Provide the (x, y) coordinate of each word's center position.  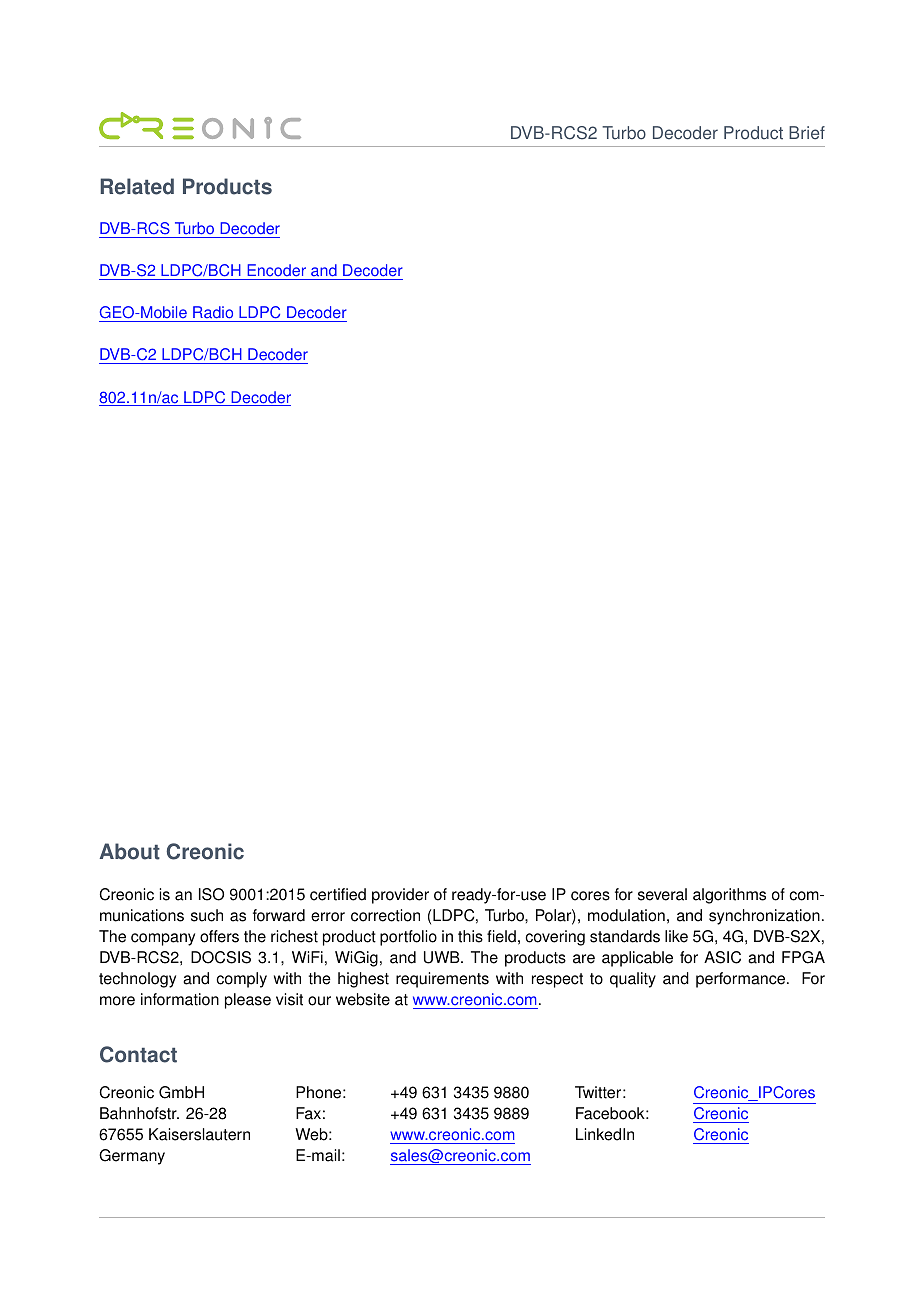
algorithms (729, 896)
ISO (211, 894)
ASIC (722, 957)
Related (137, 186)
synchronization (764, 917)
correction (385, 915)
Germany (132, 1157)
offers (219, 936)
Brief (807, 133)
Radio (213, 314)
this (470, 936)
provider (400, 896)
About (130, 851)
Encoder (276, 272)
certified (338, 894)
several (662, 894)
